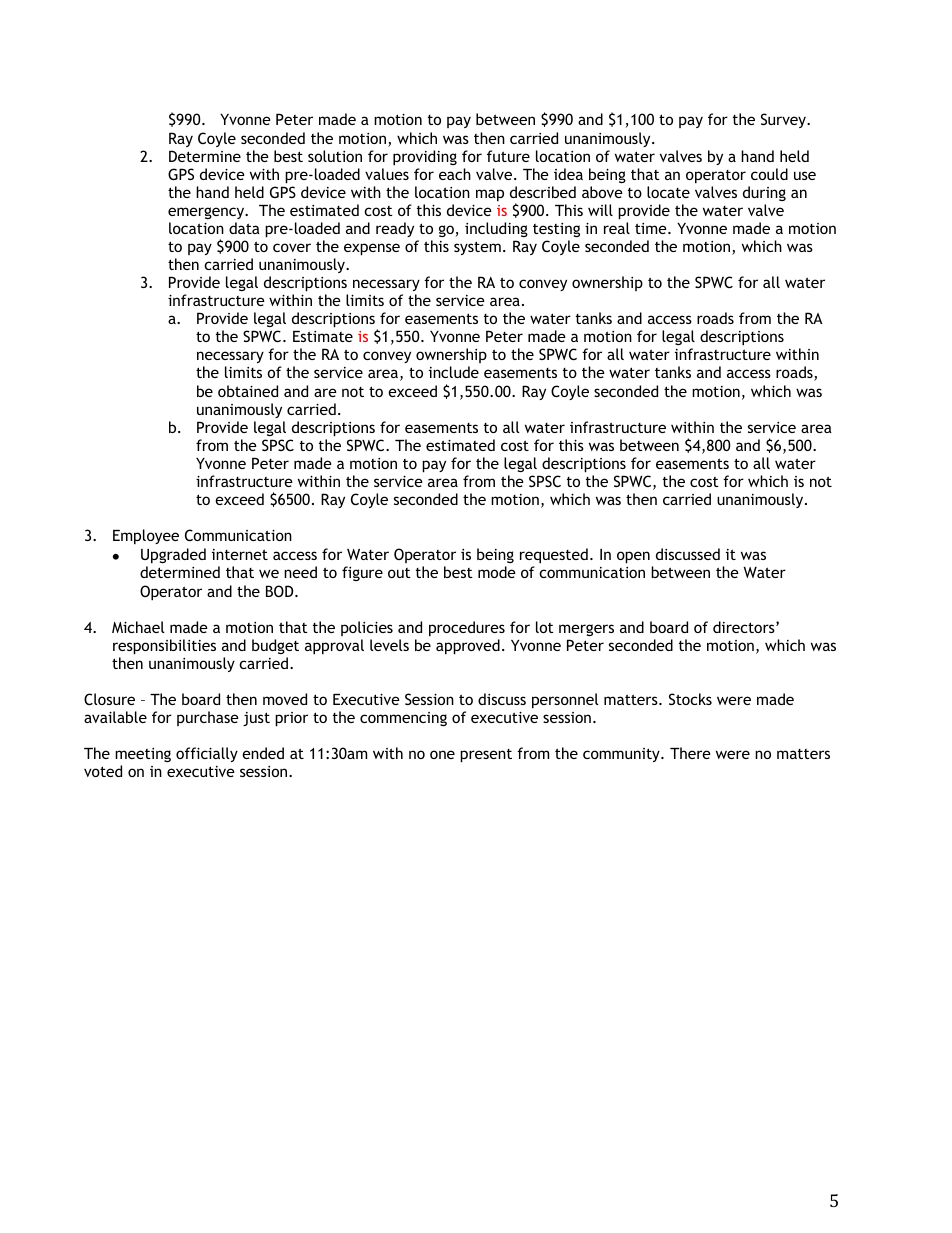  What do you see at coordinates (207, 754) in the image?
I see `officially` at bounding box center [207, 754].
